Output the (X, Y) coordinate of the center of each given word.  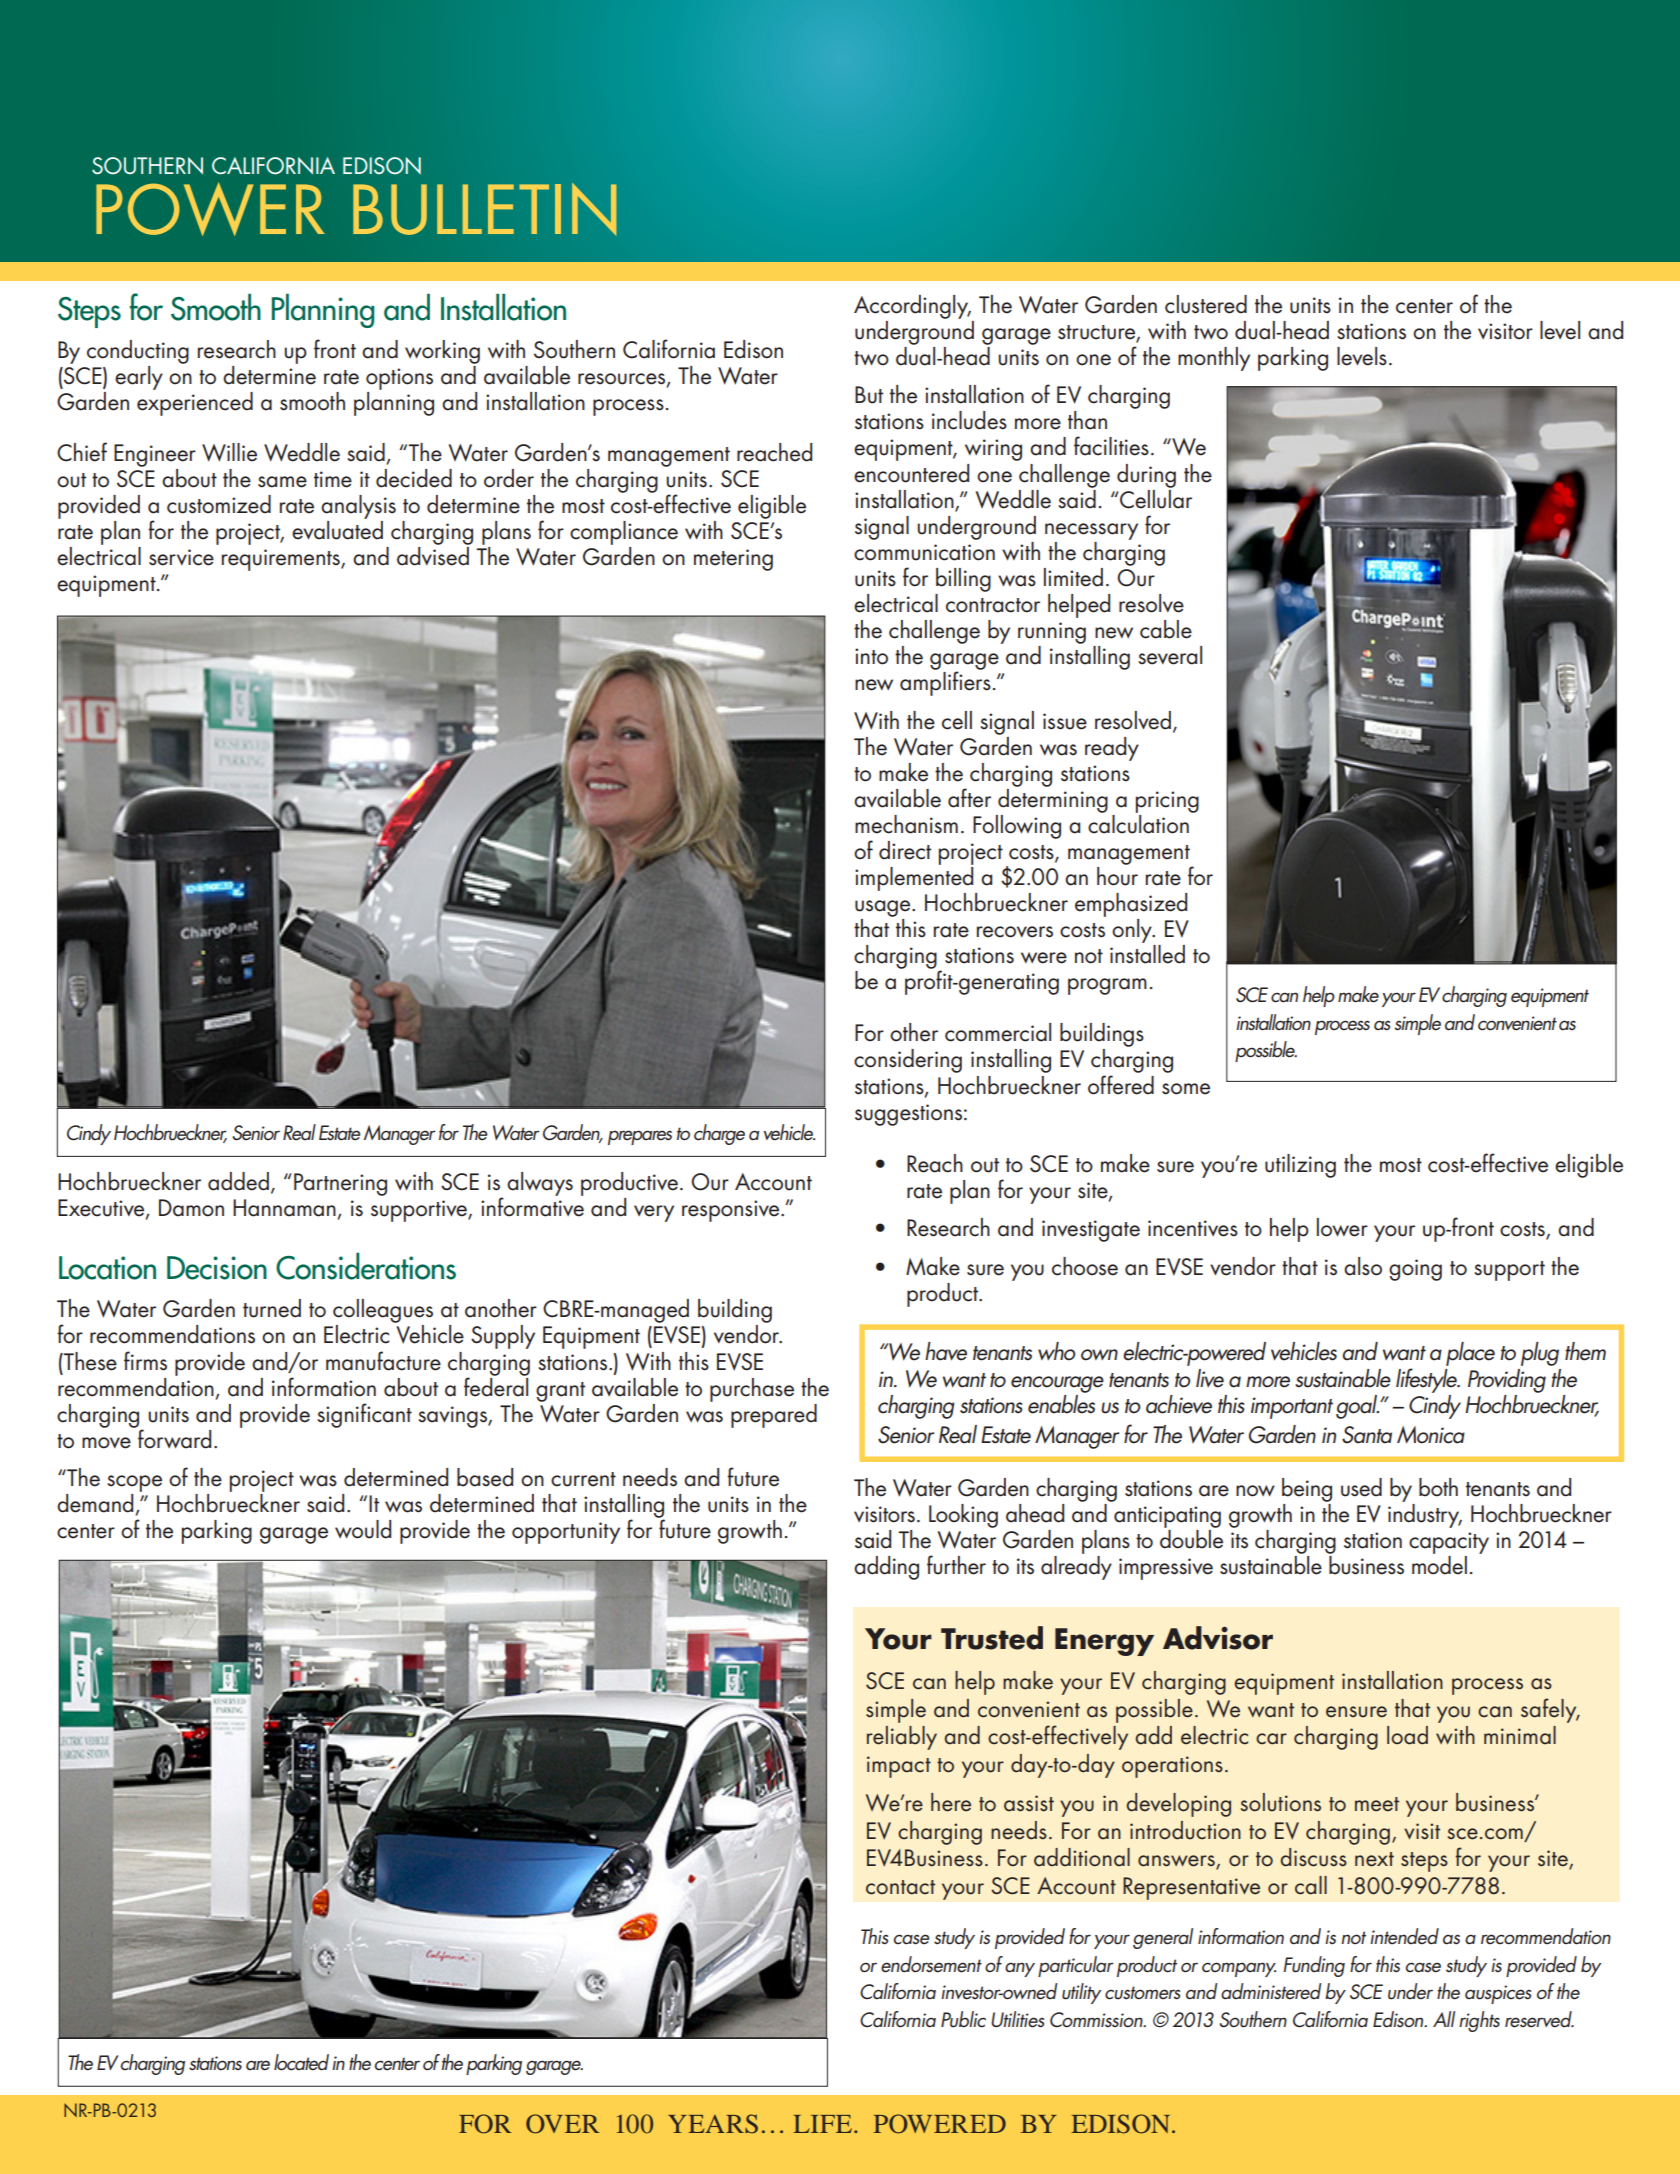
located (301, 2062)
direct (905, 850)
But (869, 395)
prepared (774, 1416)
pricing (1167, 802)
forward (174, 1439)
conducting (138, 352)
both (1438, 1487)
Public (963, 2019)
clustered (1206, 304)
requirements (282, 560)
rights (1479, 2021)
